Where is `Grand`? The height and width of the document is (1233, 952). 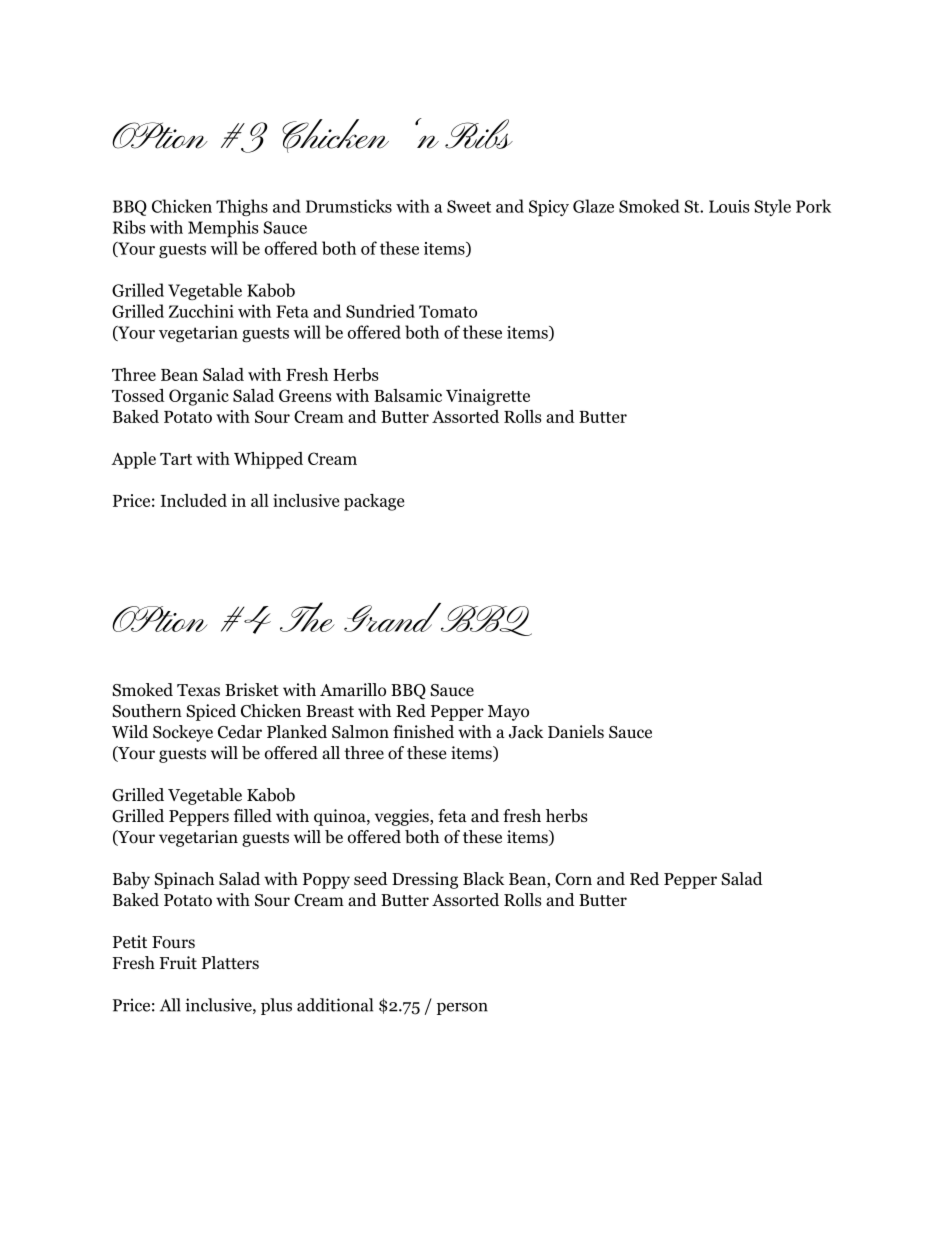
Grand is located at coordinates (394, 617).
